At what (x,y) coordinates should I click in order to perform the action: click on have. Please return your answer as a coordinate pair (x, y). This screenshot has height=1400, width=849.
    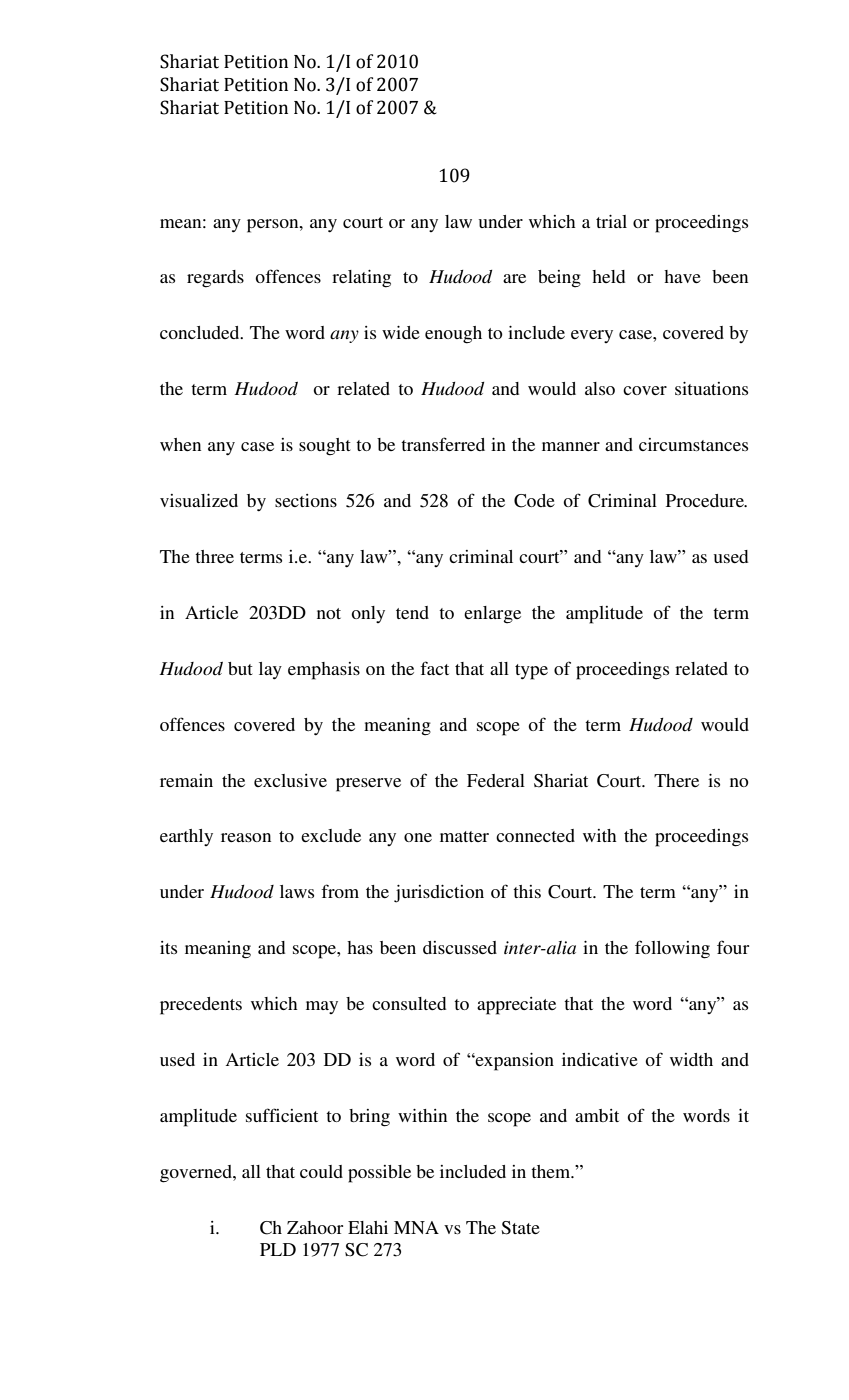
    Looking at the image, I should click on (682, 276).
